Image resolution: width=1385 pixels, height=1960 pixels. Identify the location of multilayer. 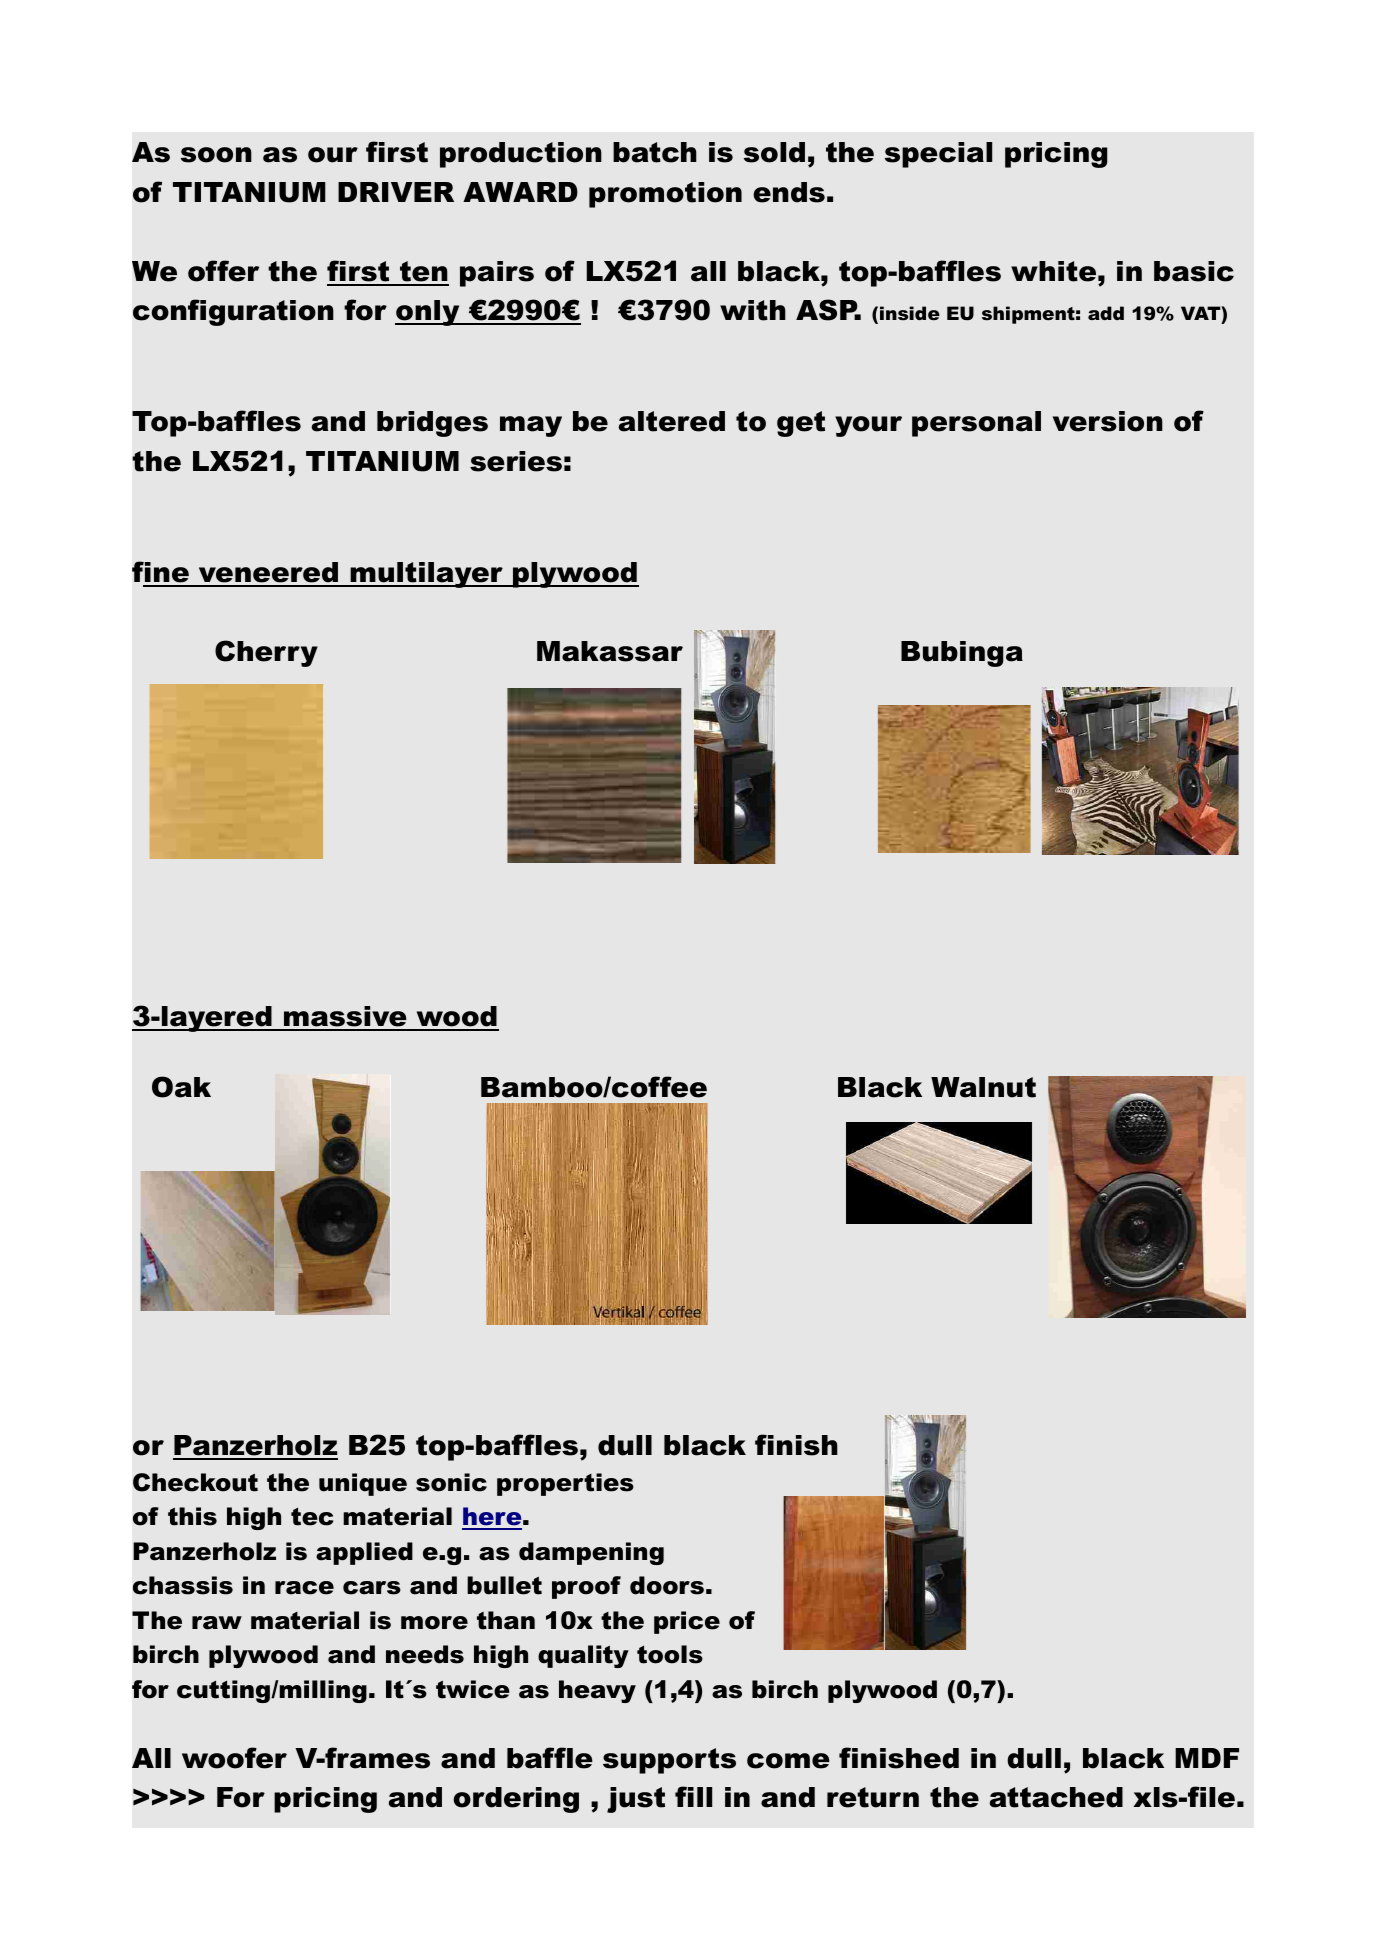
(426, 575).
